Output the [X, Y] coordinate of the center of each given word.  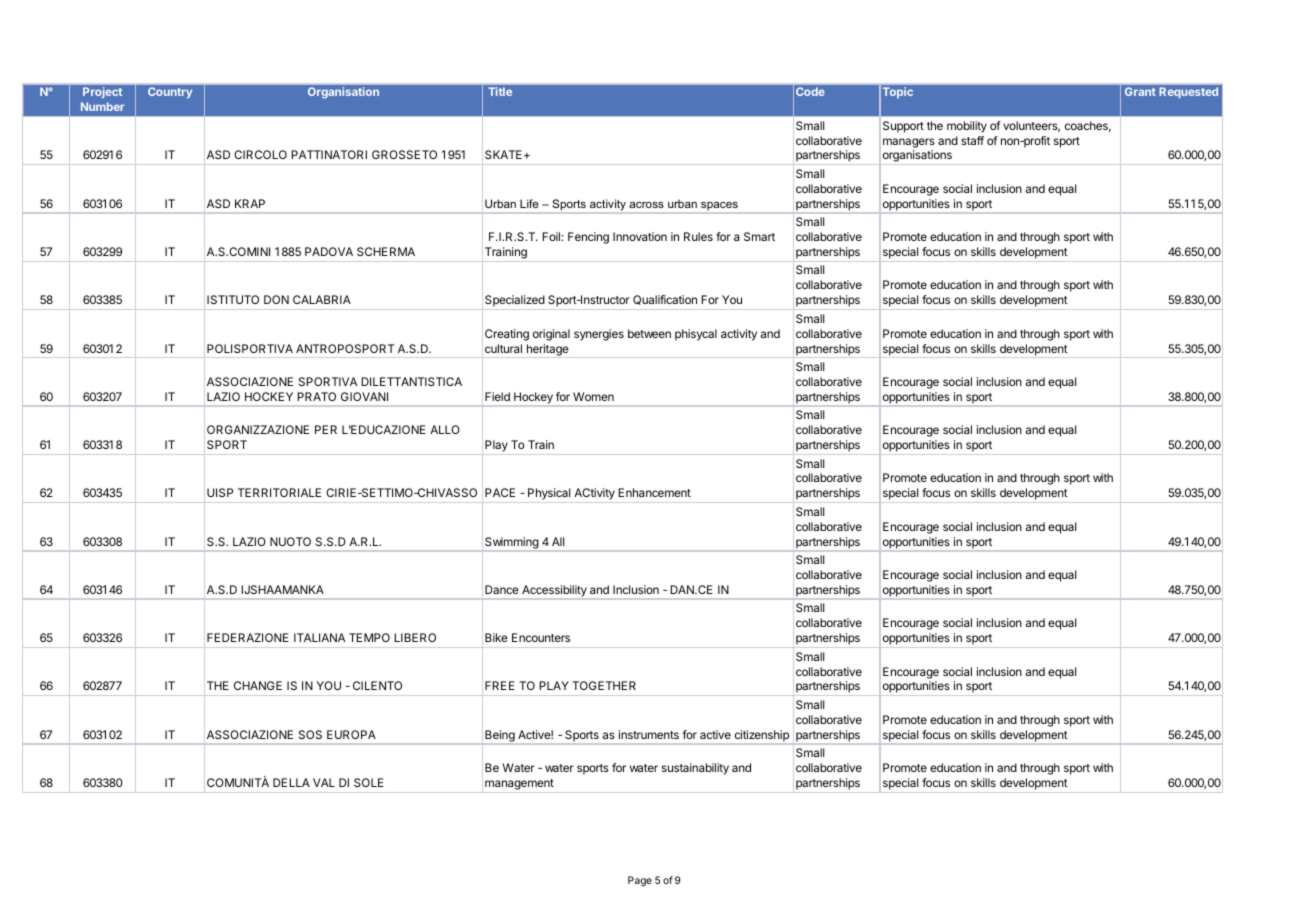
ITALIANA [319, 637]
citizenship [761, 737]
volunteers [1031, 126]
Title [500, 91]
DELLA [291, 782]
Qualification [665, 300]
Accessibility [554, 592]
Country [170, 93]
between [649, 333]
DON [276, 299]
